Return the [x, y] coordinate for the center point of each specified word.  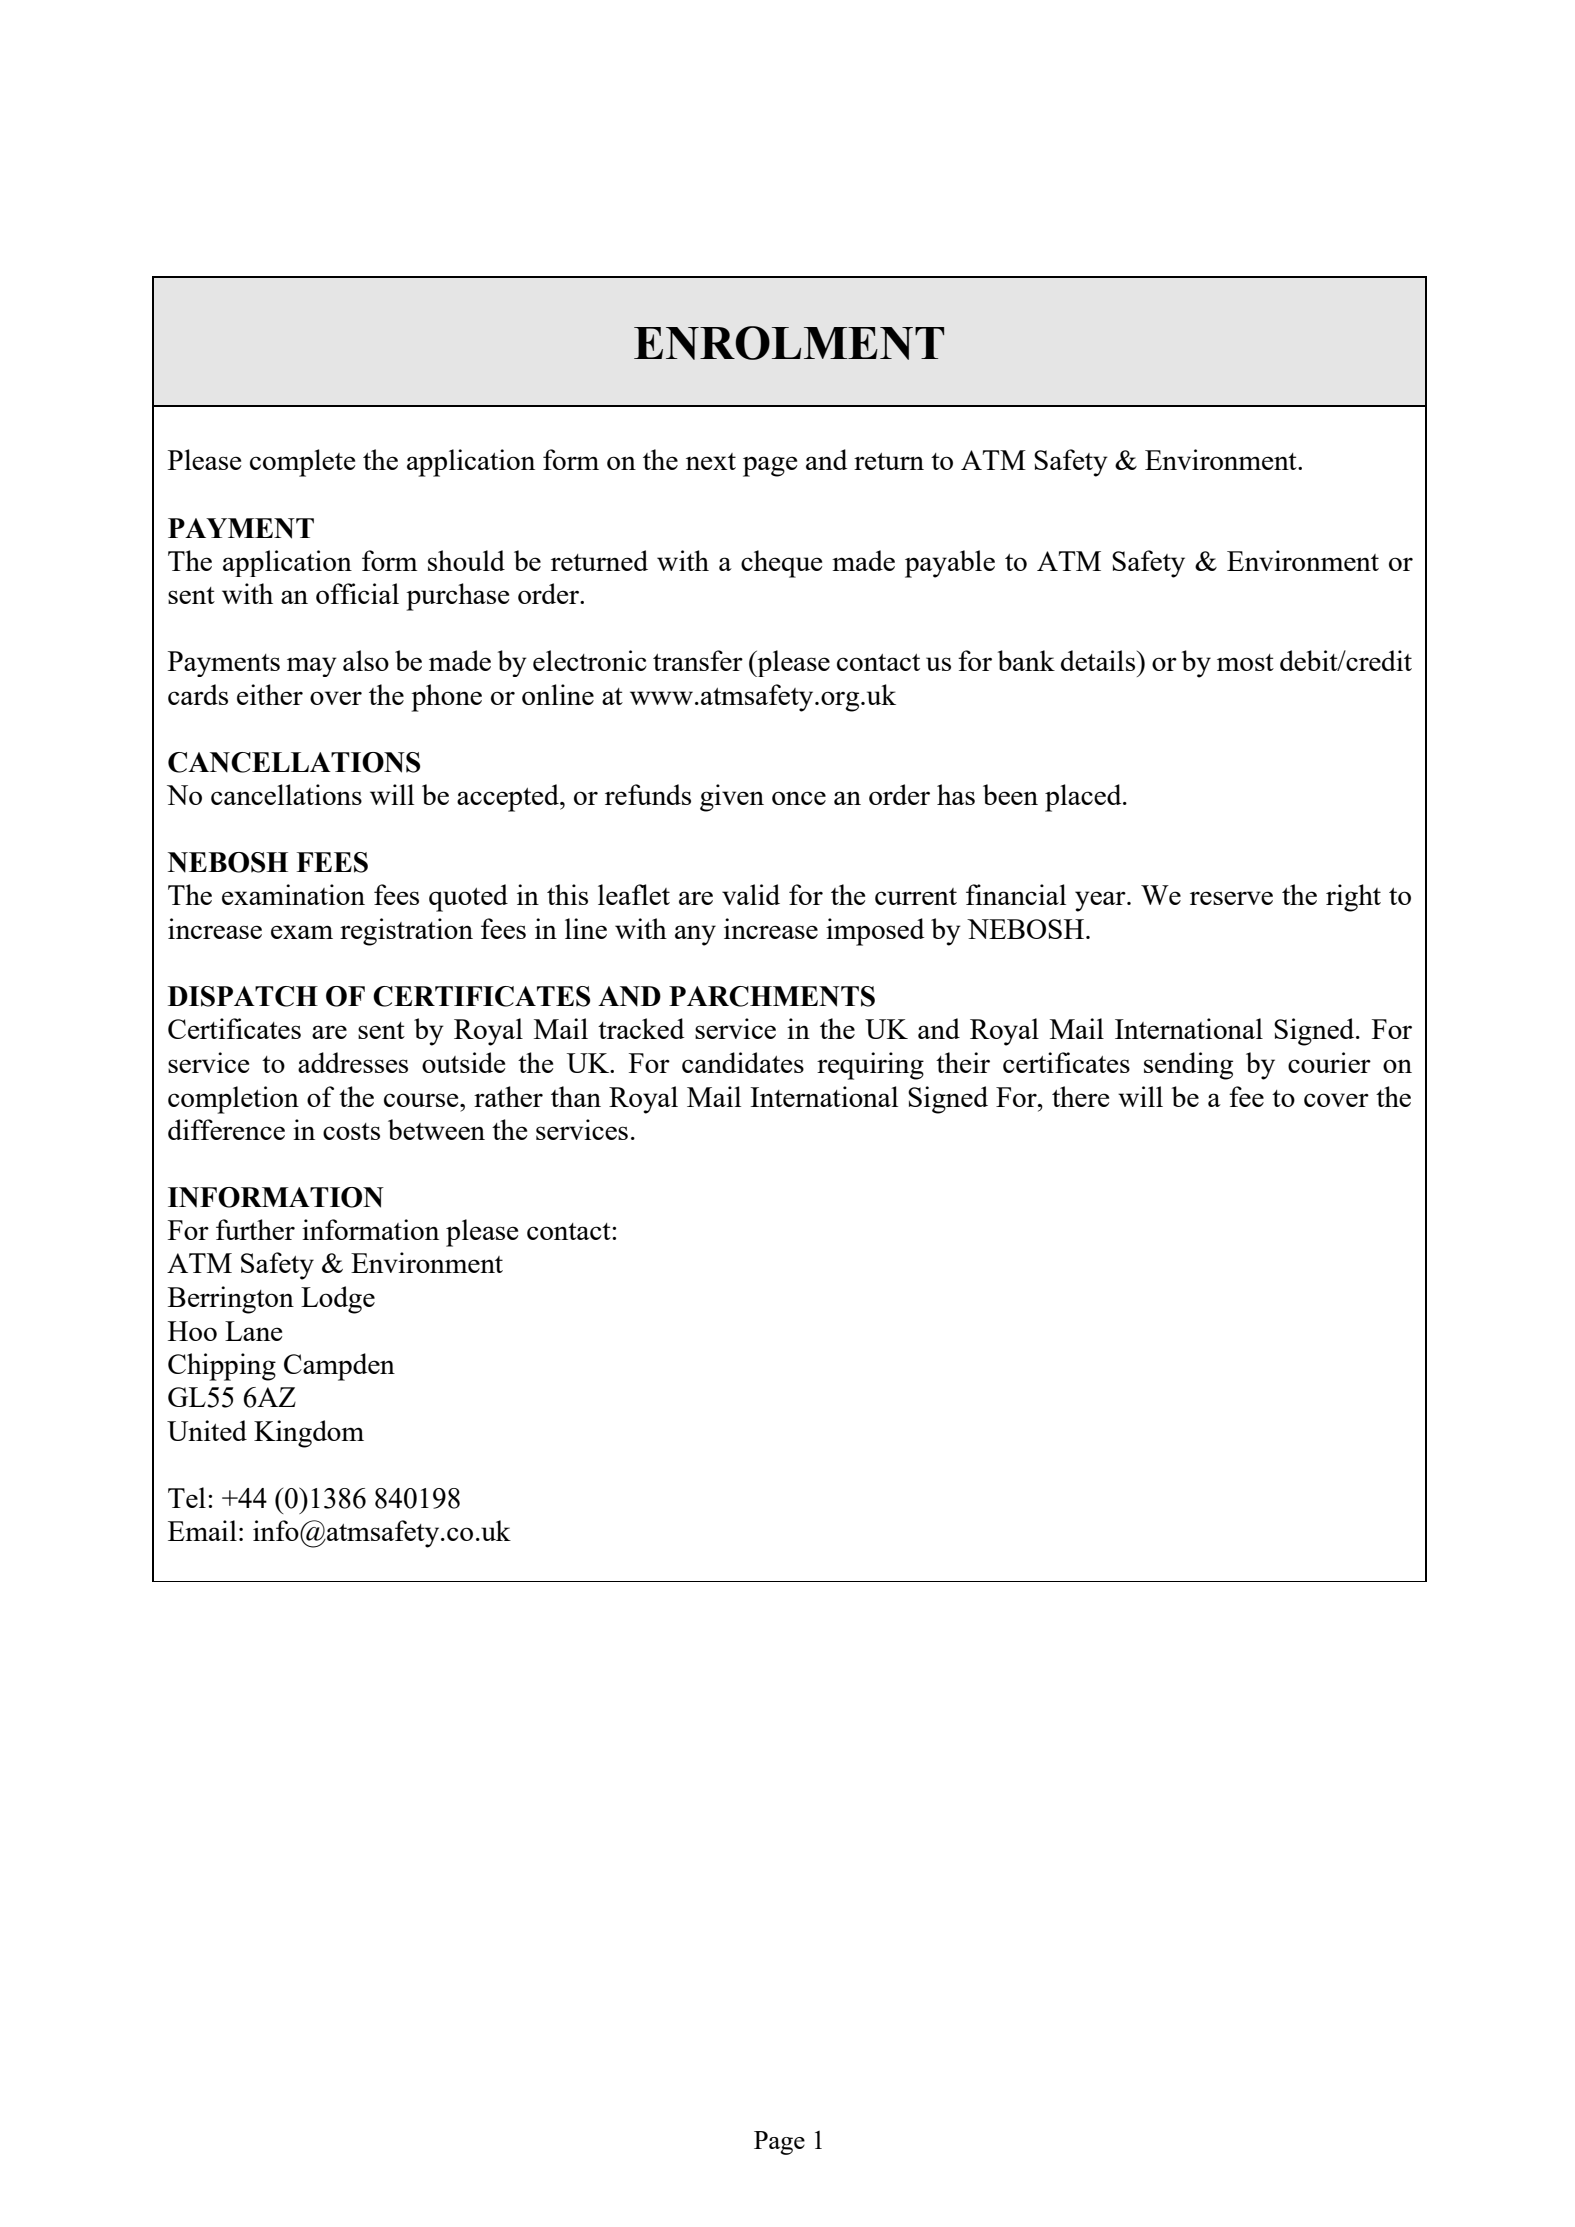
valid [751, 894]
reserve [1231, 898]
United [207, 1430]
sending [1188, 1066]
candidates [743, 1062]
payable [950, 564]
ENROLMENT [789, 343]
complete [302, 463]
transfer [698, 660]
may [312, 667]
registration [406, 932]
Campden [339, 1367]
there [1080, 1096]
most [1245, 662]
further [255, 1229]
